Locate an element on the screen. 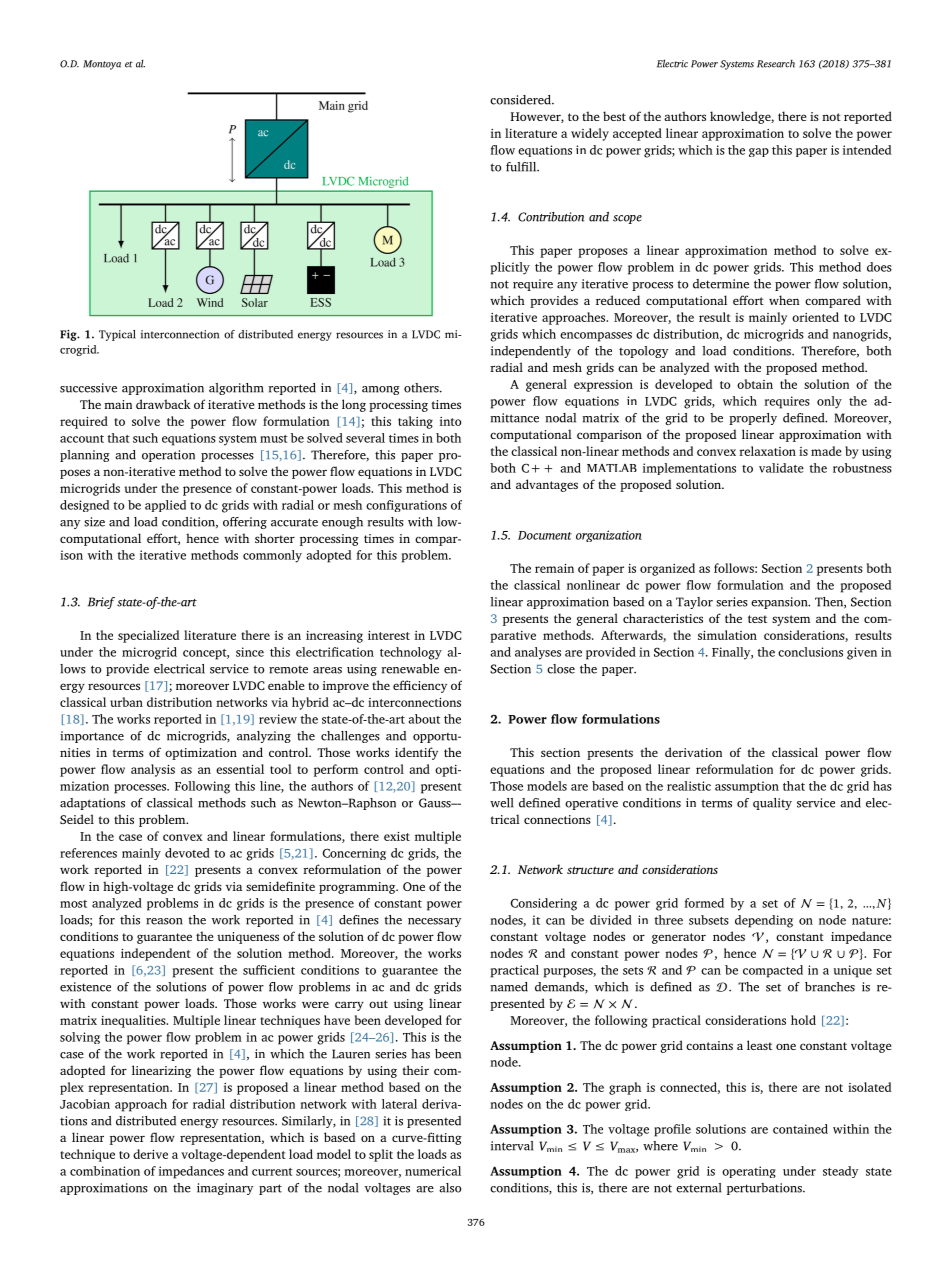  derive is located at coordinates (150, 1154).
